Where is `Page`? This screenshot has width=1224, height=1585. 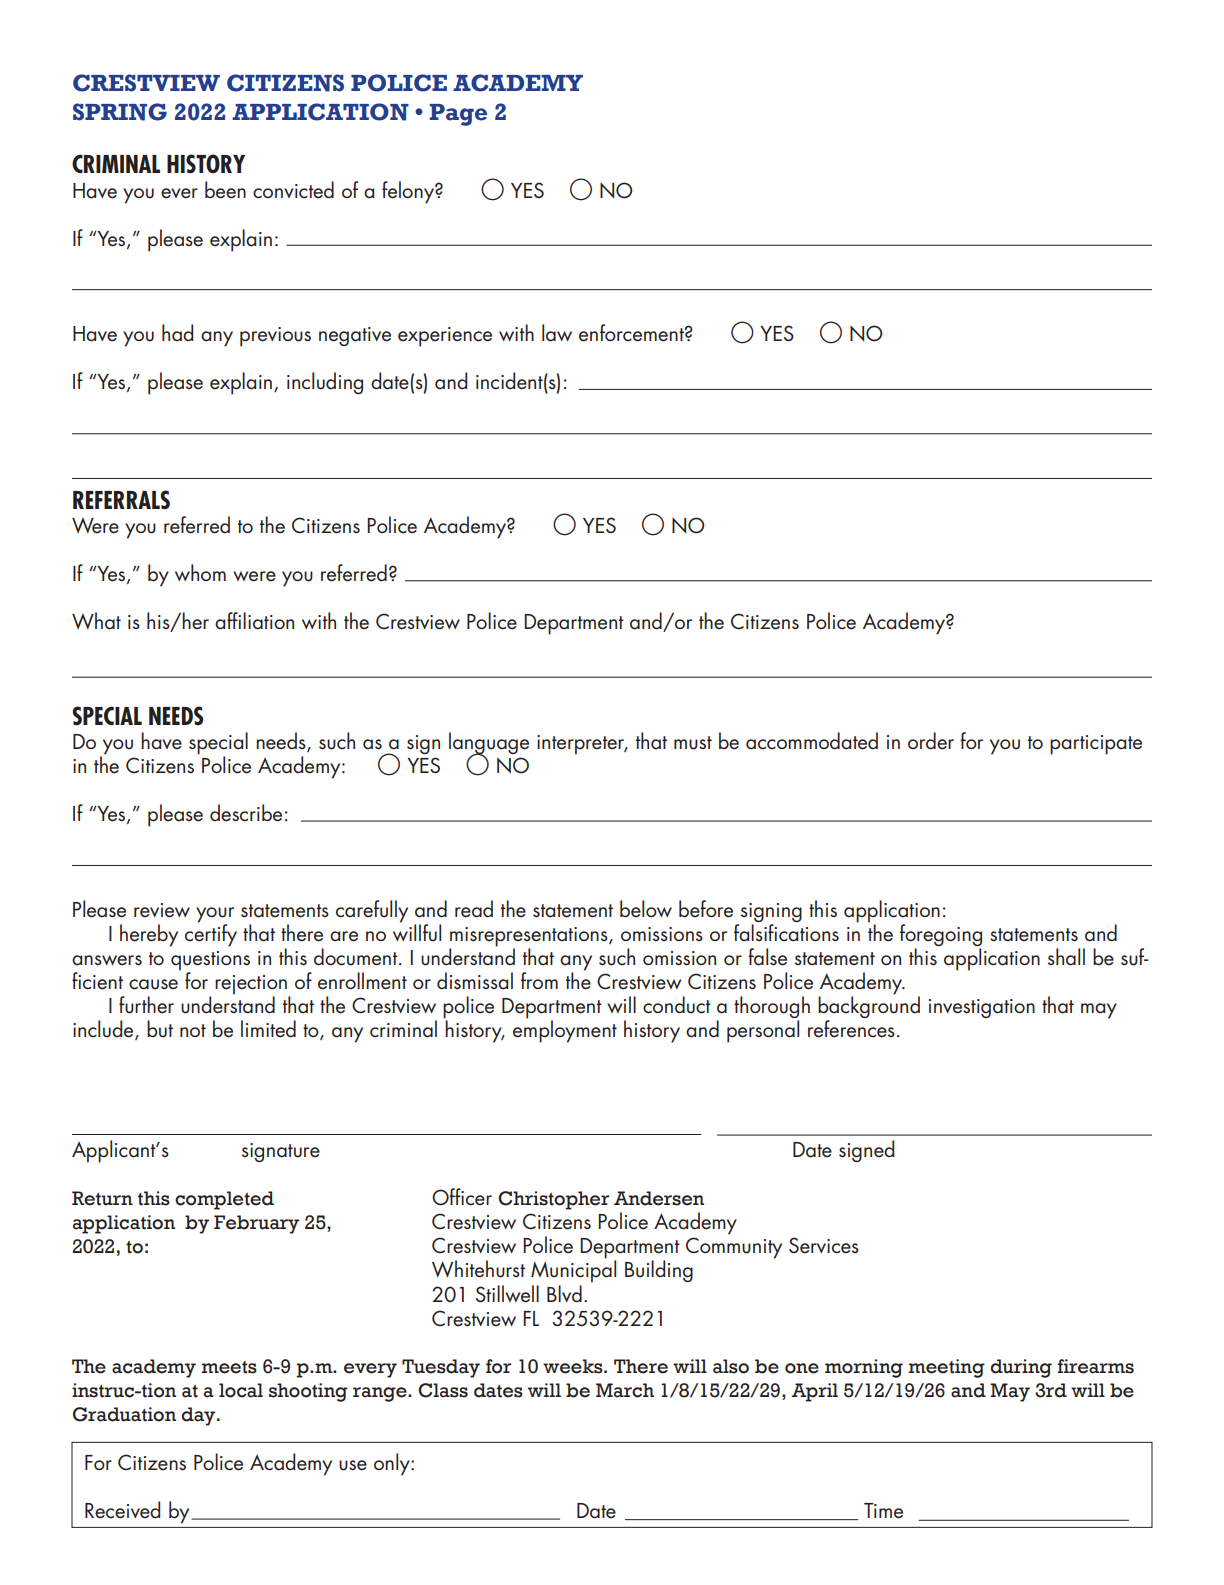
Page is located at coordinates (458, 115).
